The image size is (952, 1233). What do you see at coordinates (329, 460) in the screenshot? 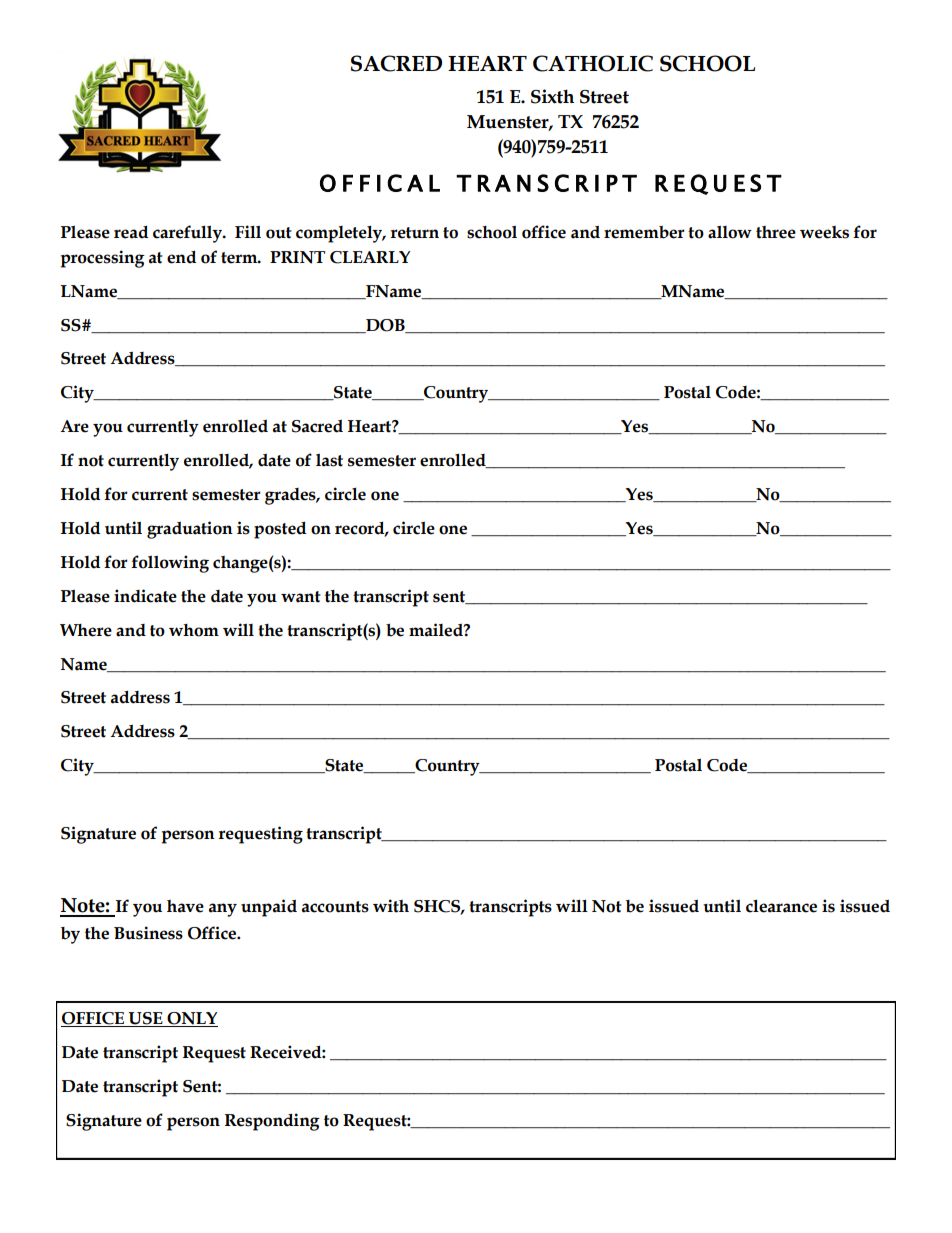
I see `last` at bounding box center [329, 460].
